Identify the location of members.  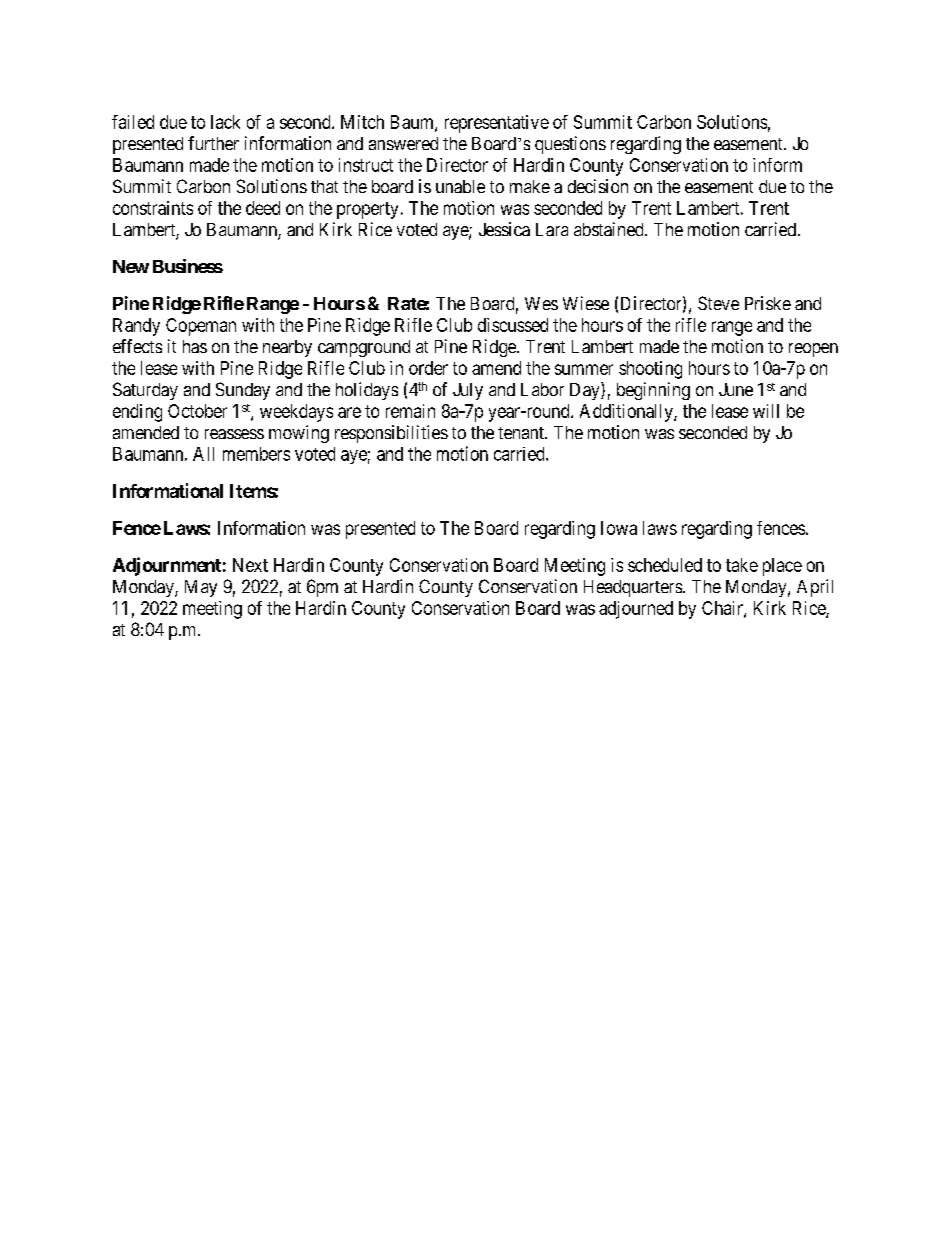
(256, 454).
